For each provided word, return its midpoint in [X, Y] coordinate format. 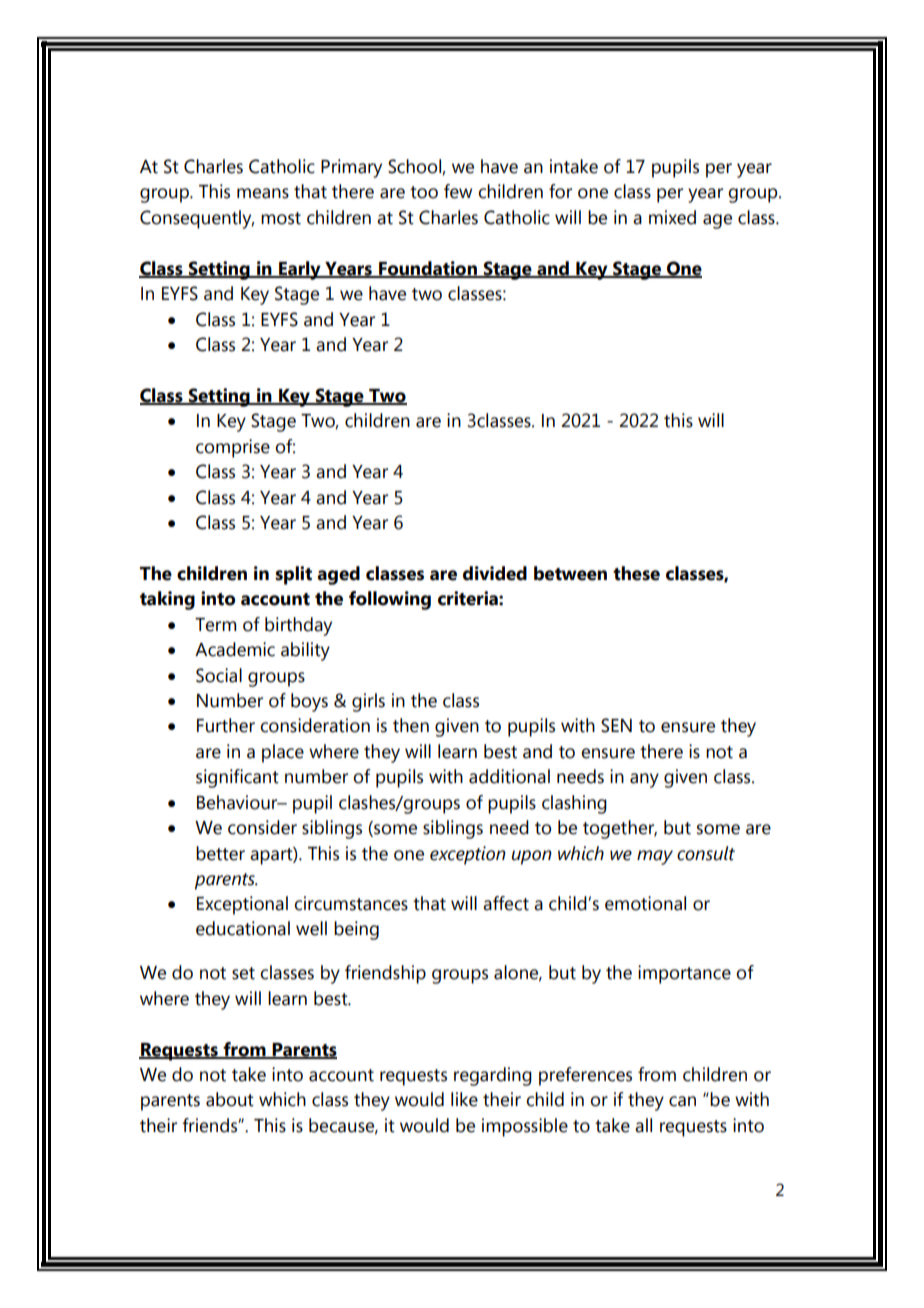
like [464, 1099]
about [230, 1099]
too [424, 192]
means [263, 193]
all [643, 1125]
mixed [672, 217]
